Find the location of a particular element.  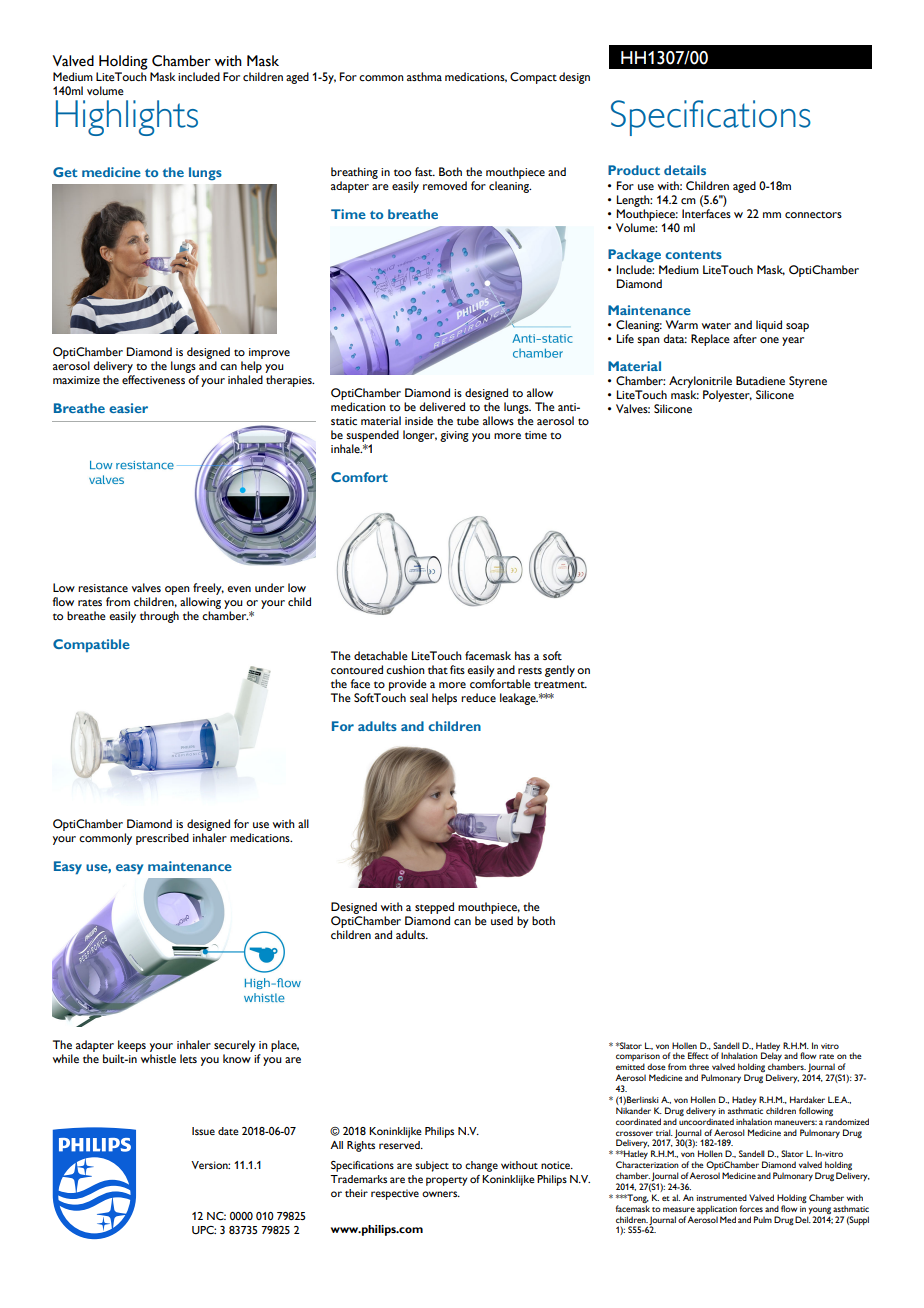

fast is located at coordinates (425, 171).
